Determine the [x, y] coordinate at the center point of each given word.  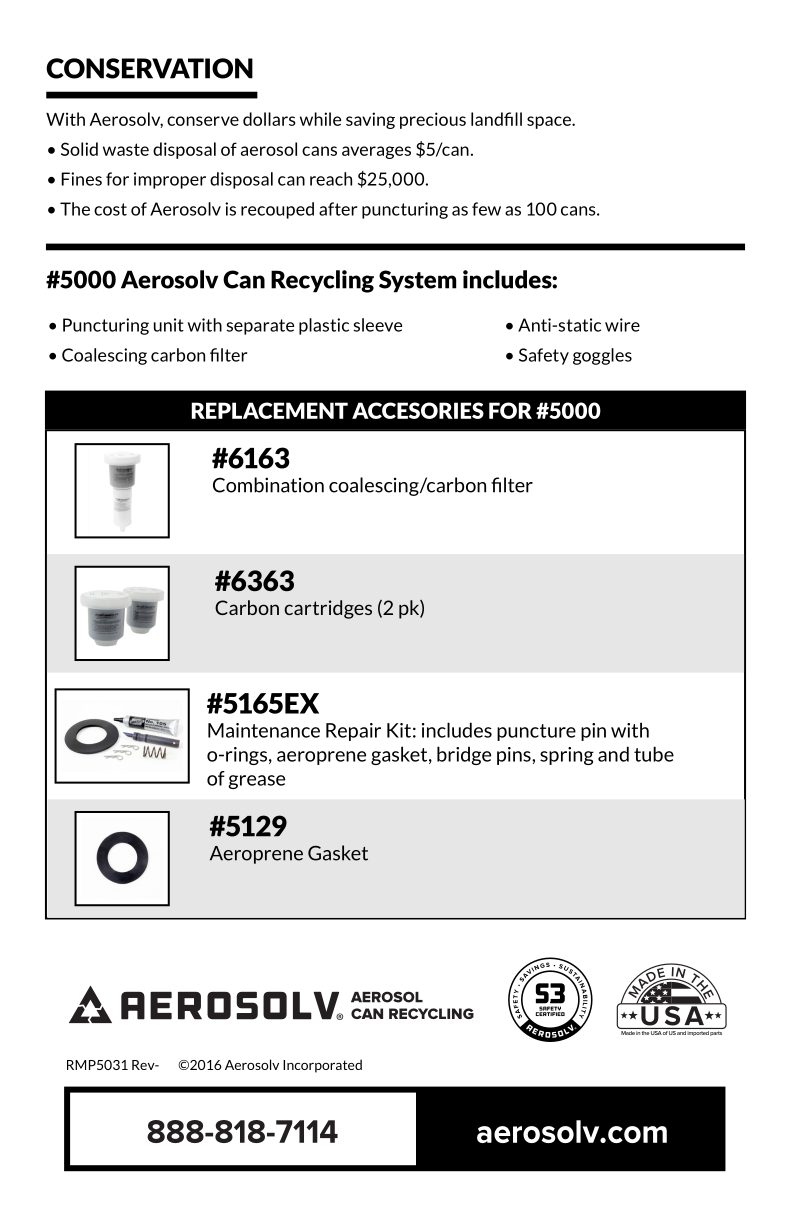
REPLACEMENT [270, 410]
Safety [544, 356]
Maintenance [264, 730]
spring [567, 756]
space [550, 122]
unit [169, 325]
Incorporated [322, 1066]
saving [370, 120]
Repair [353, 732]
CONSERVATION [149, 68]
